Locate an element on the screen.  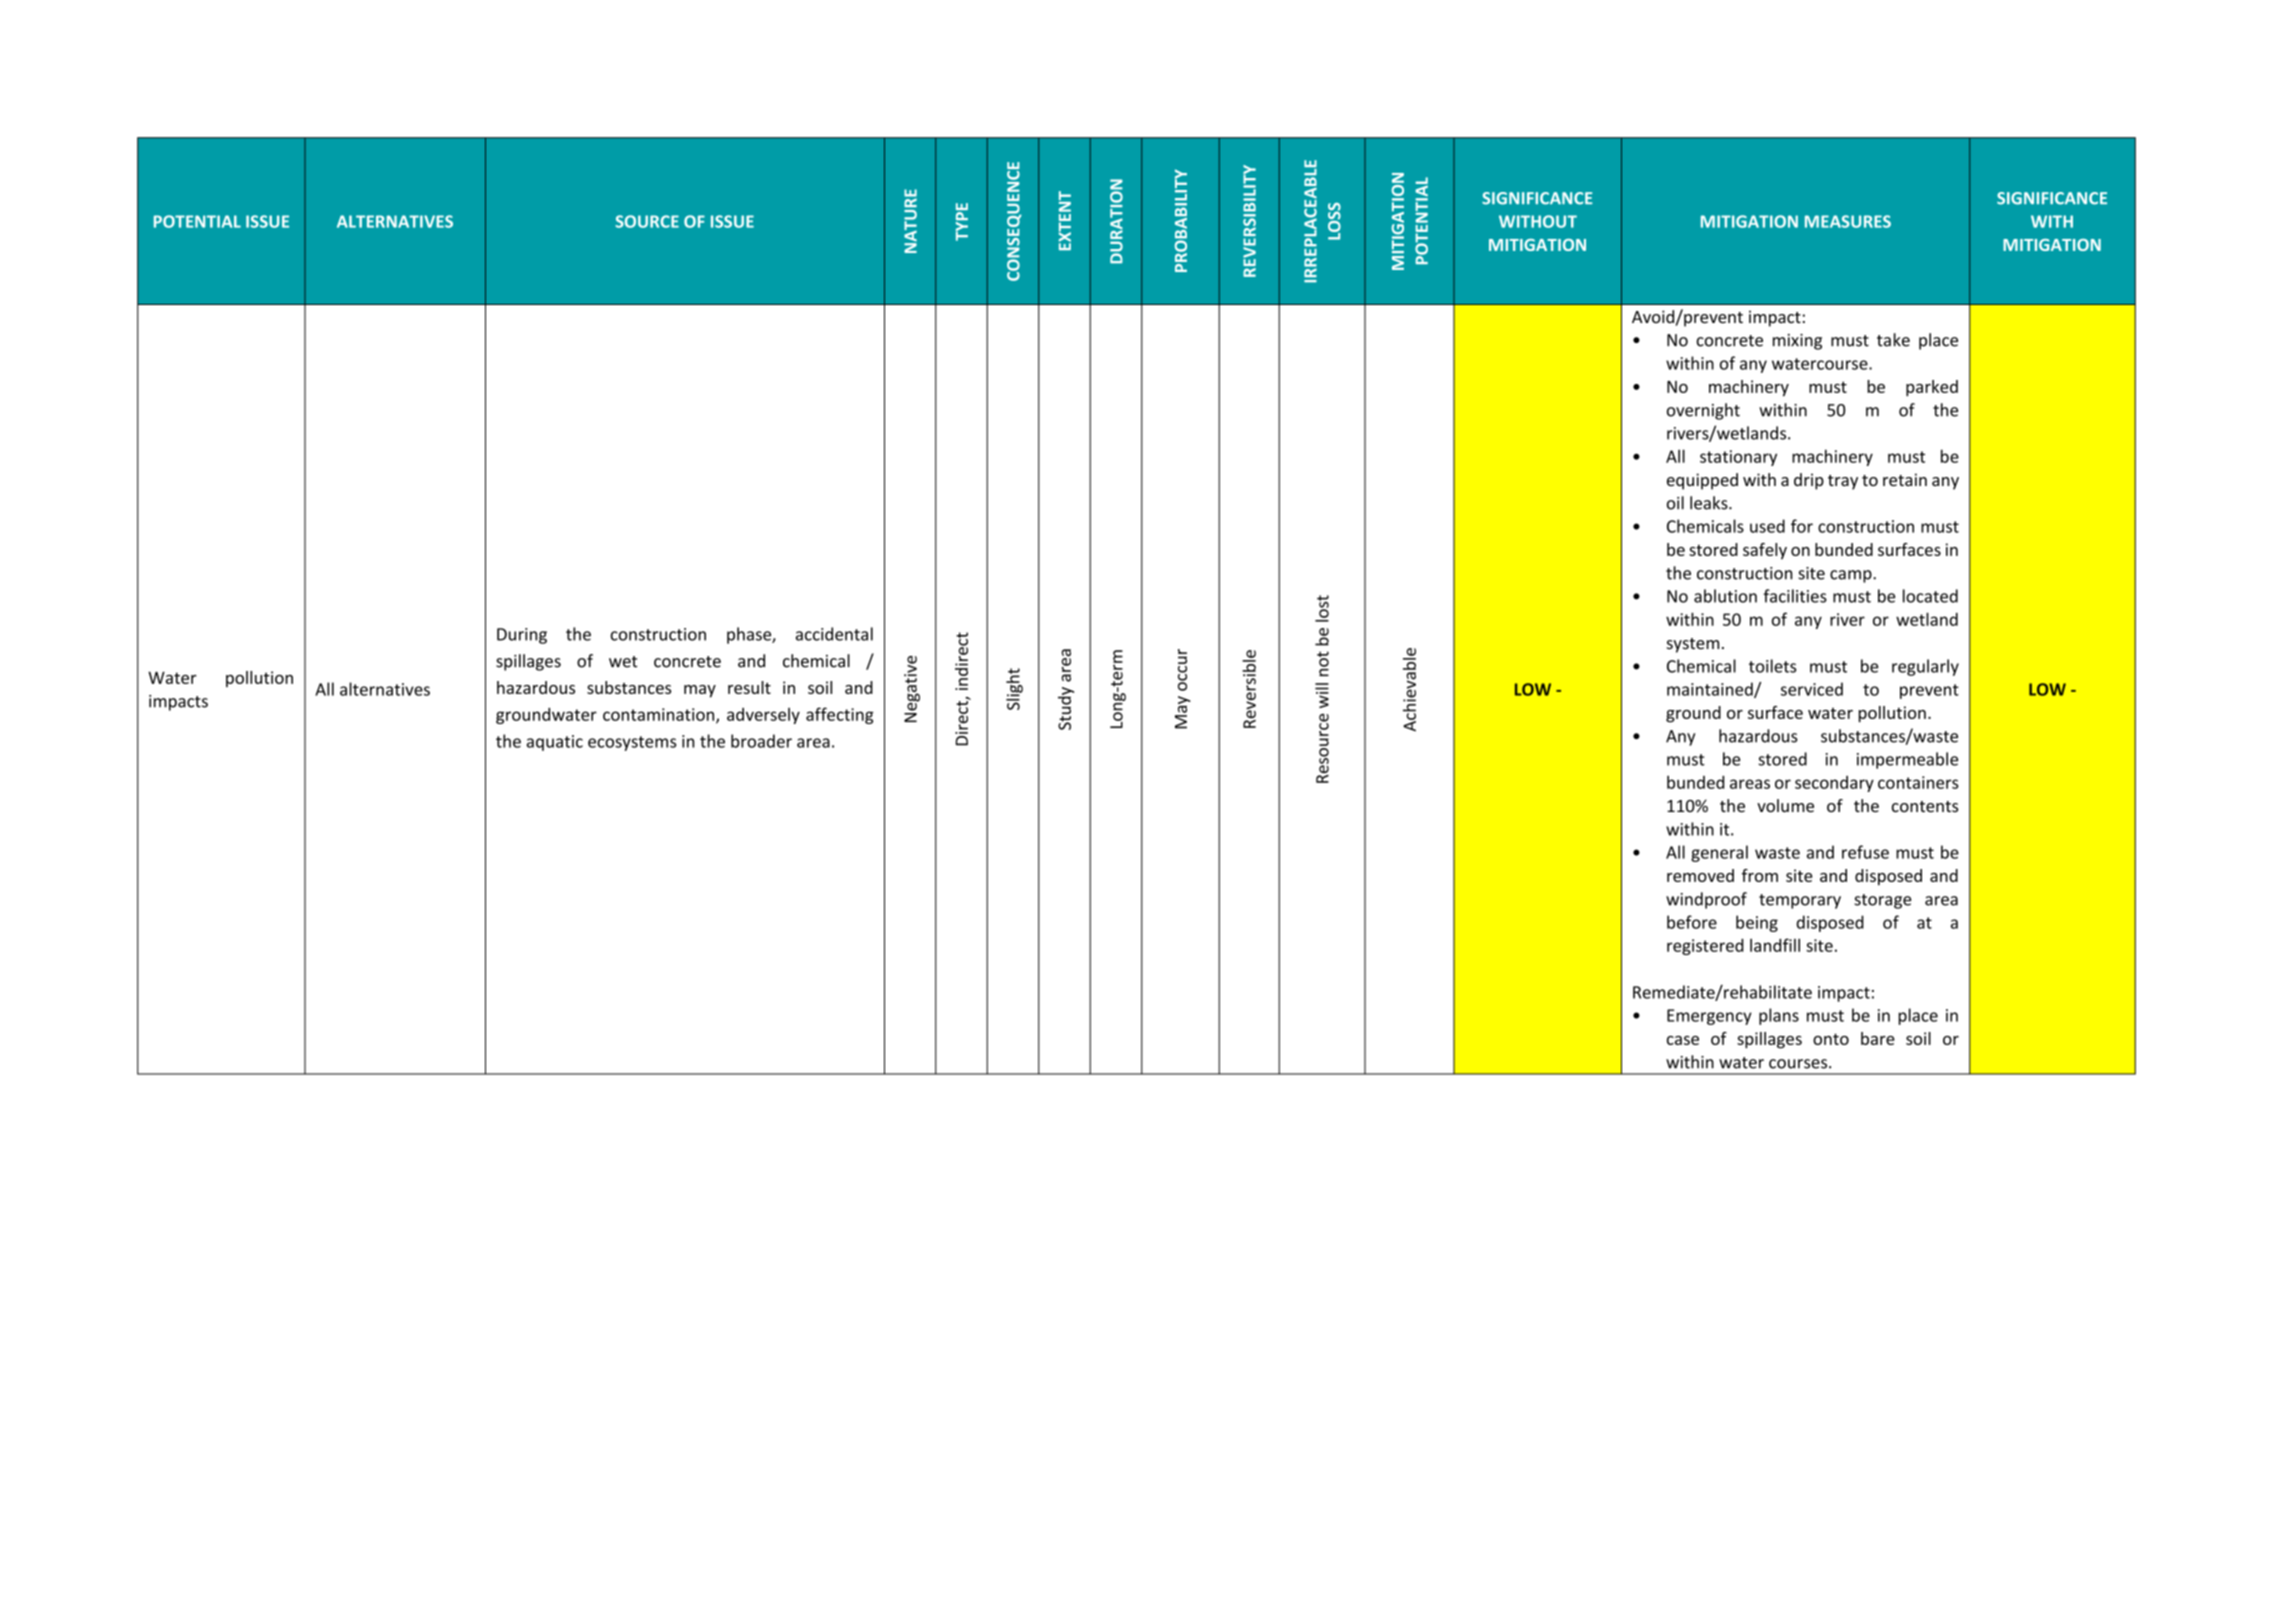
MEASURES is located at coordinates (1848, 221).
